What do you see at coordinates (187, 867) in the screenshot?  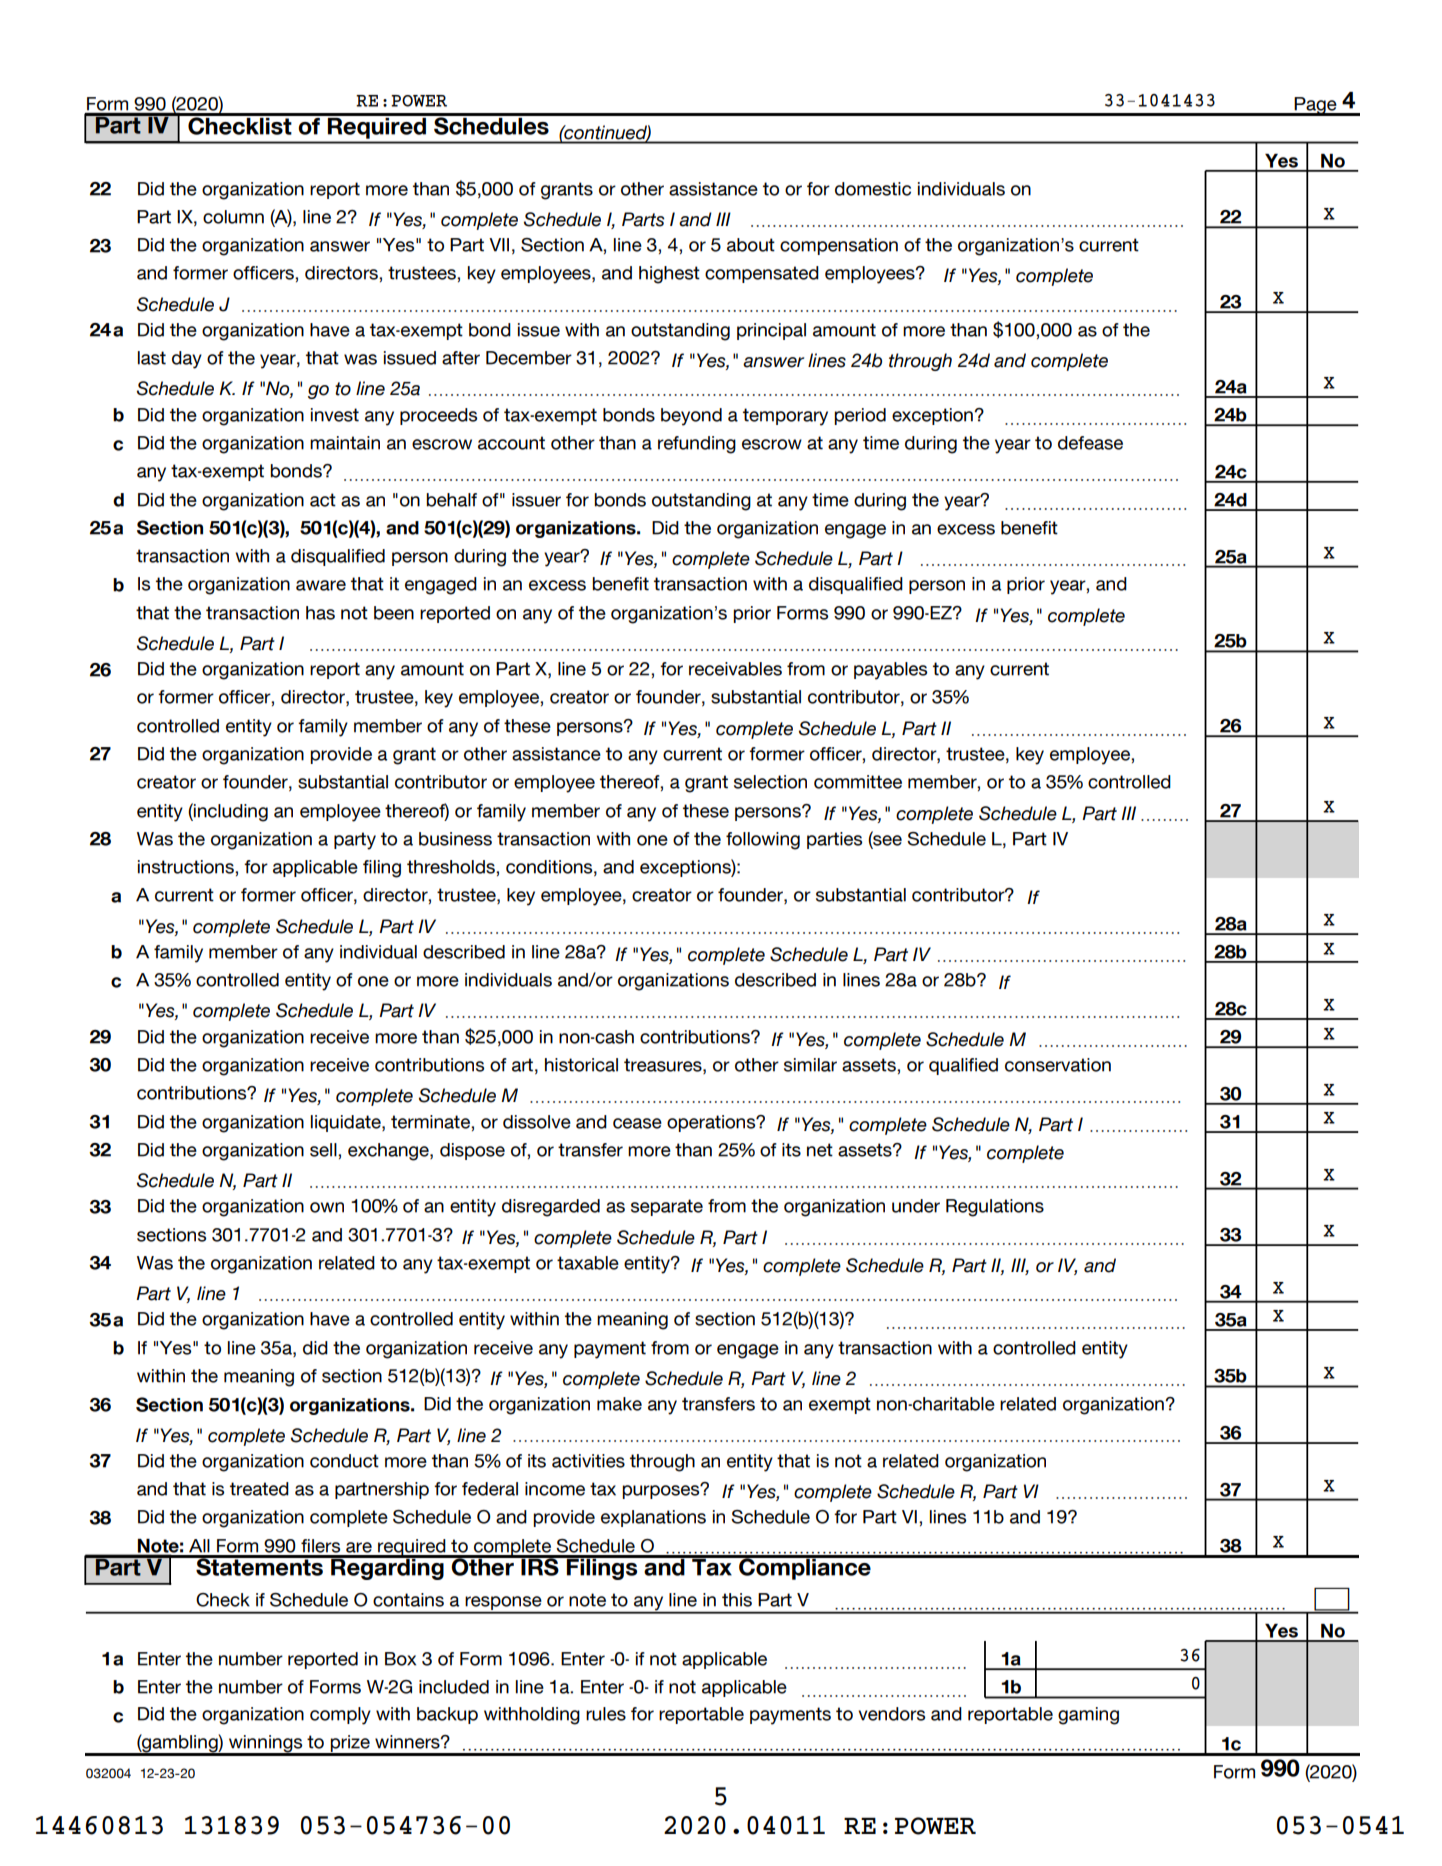 I see `instructions` at bounding box center [187, 867].
